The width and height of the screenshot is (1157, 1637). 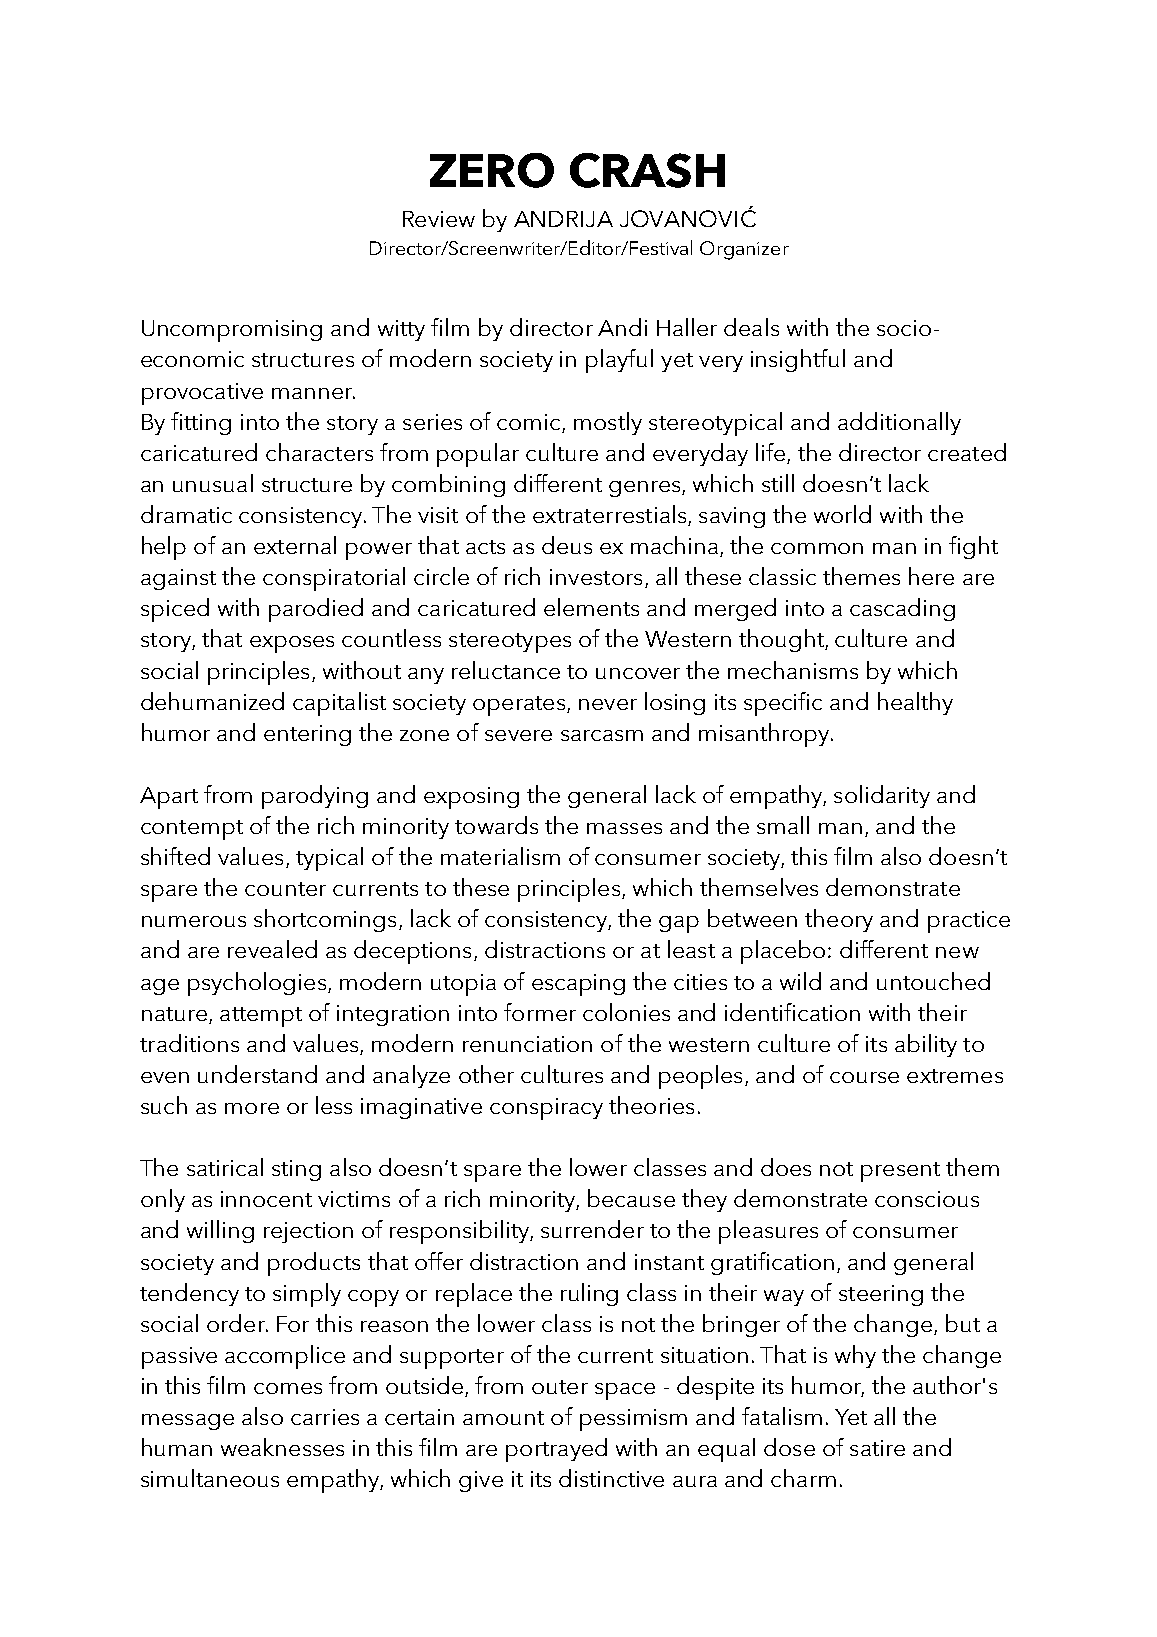 I want to click on weaknesses, so click(x=282, y=1447).
